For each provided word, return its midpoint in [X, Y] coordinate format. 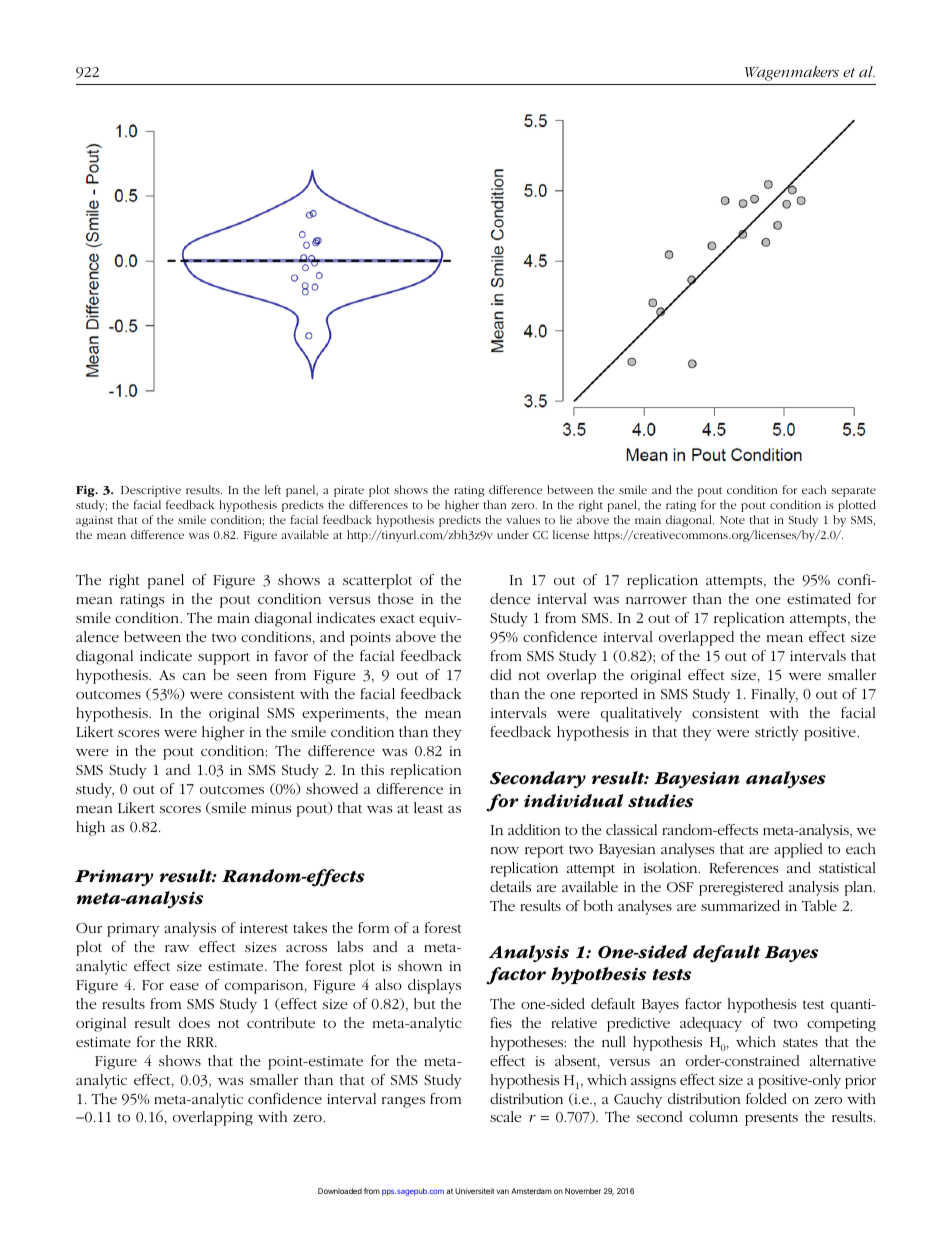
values [523, 519]
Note [732, 520]
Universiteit [475, 1191]
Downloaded [340, 1191]
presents [771, 1120]
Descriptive [151, 491]
